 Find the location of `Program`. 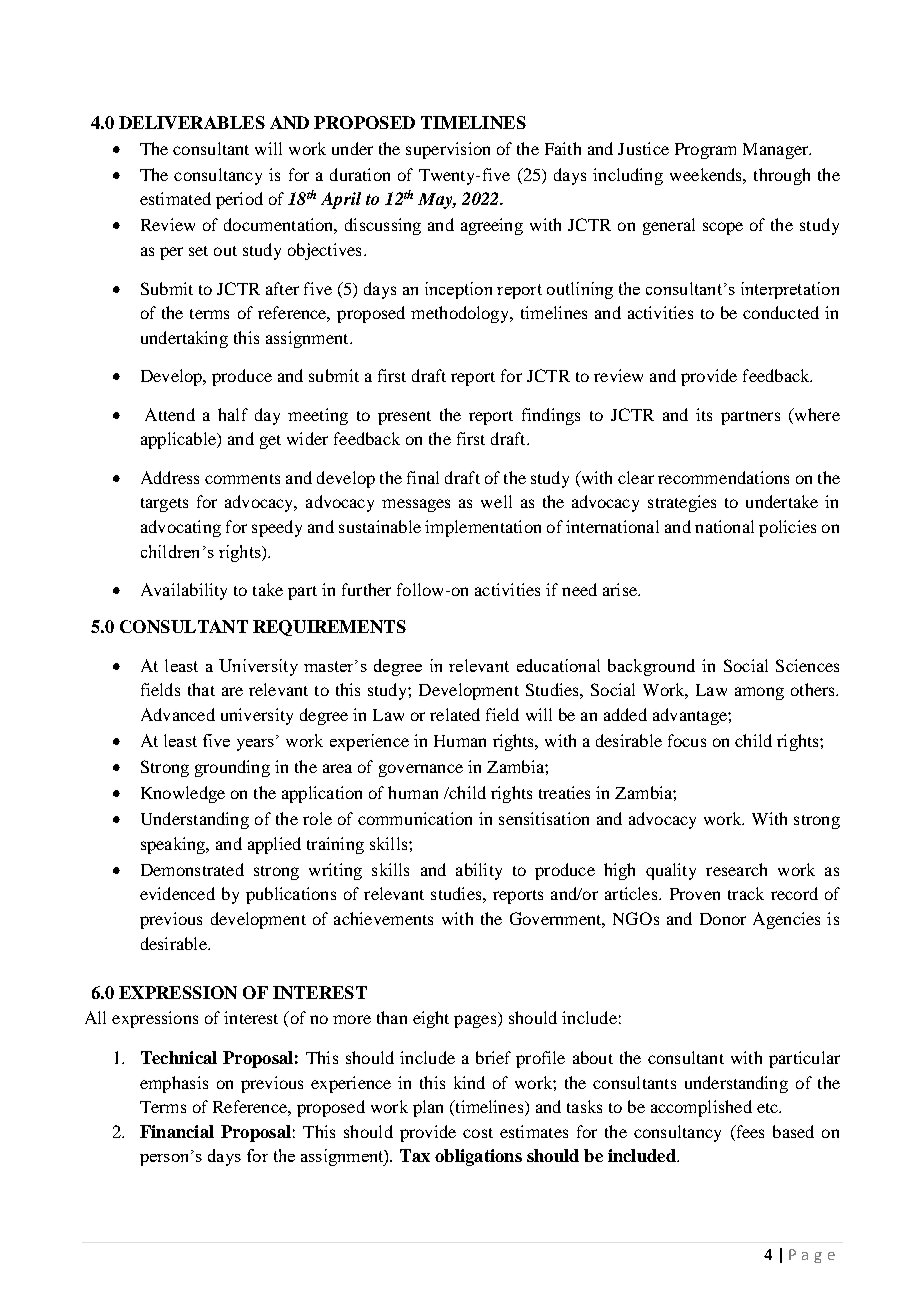

Program is located at coordinates (705, 151).
